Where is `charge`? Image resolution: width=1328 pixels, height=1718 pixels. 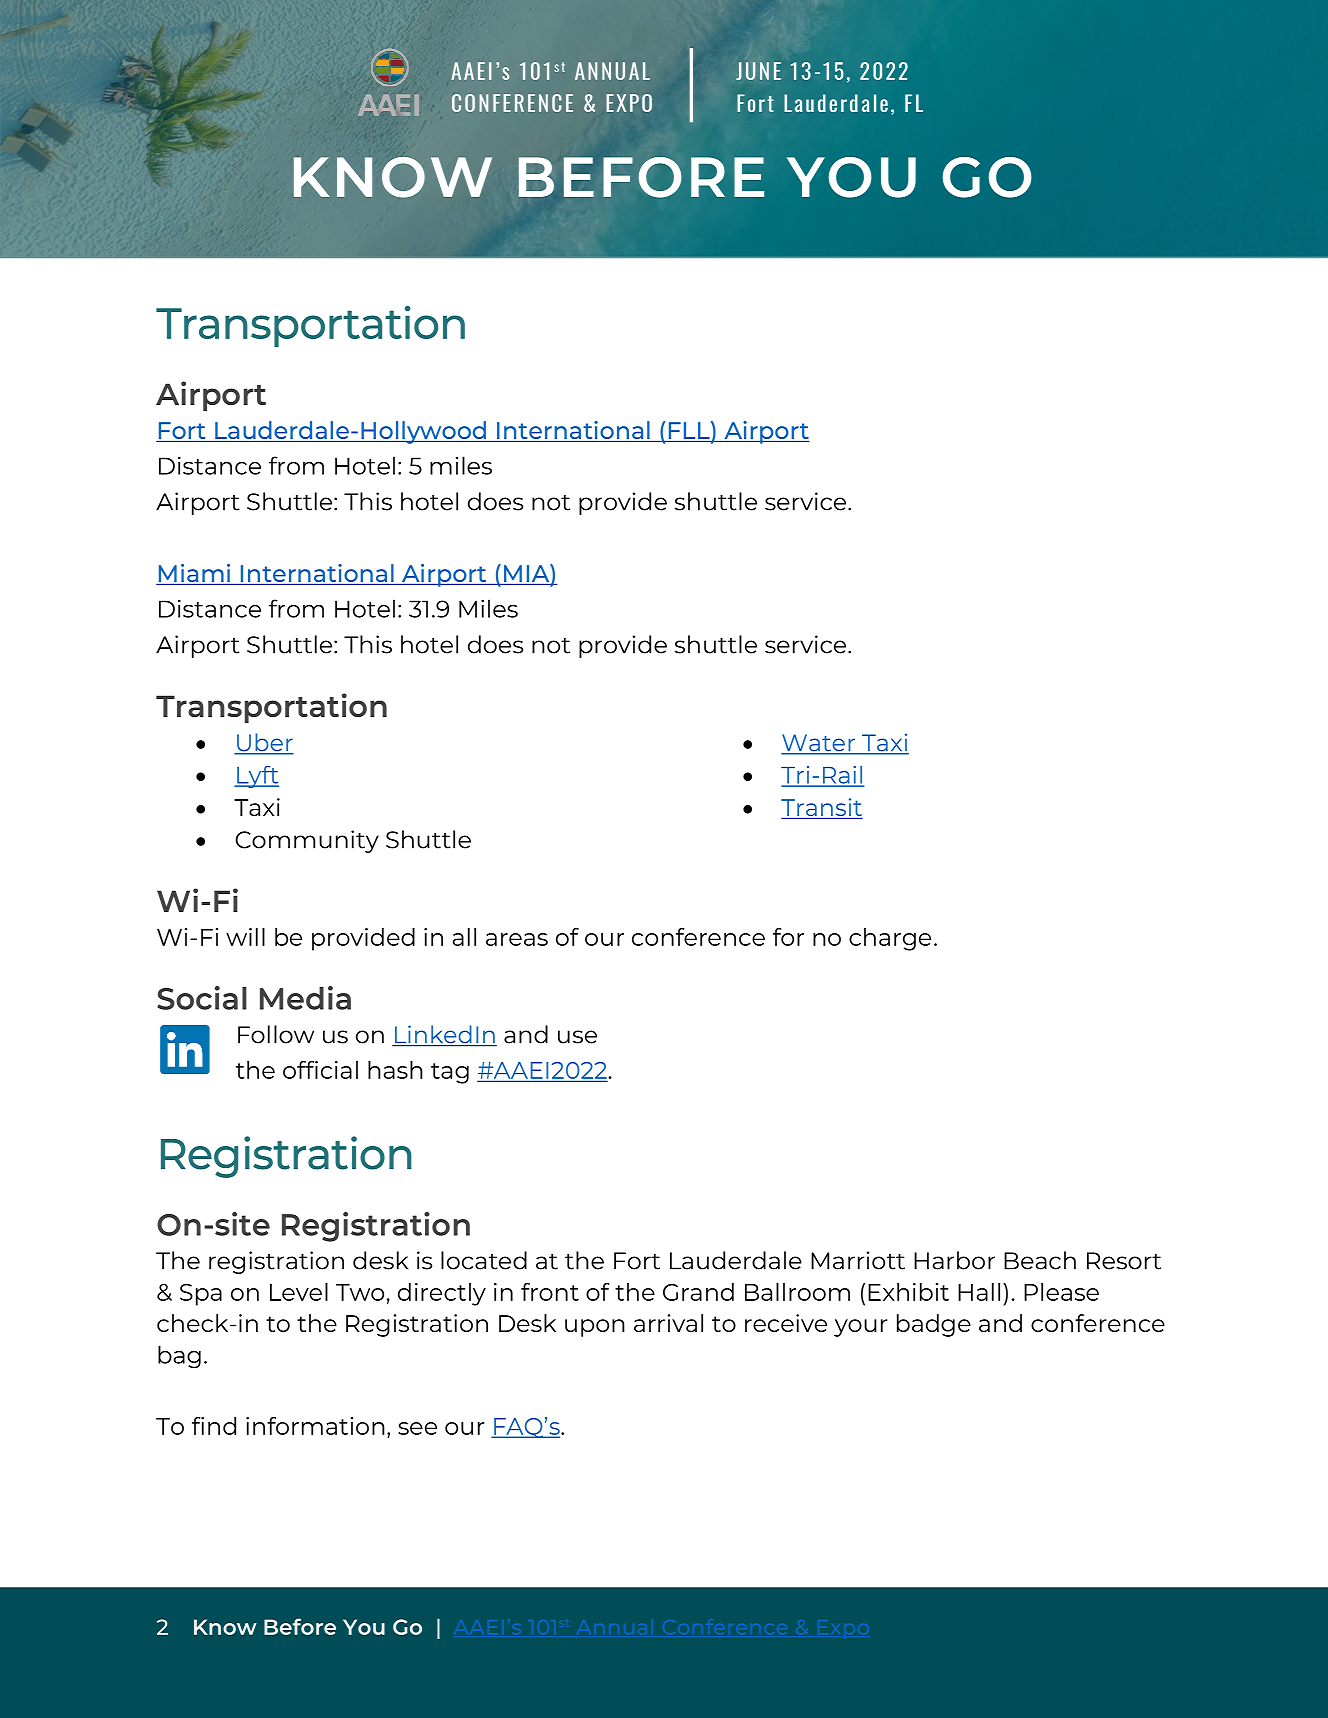 charge is located at coordinates (890, 939).
